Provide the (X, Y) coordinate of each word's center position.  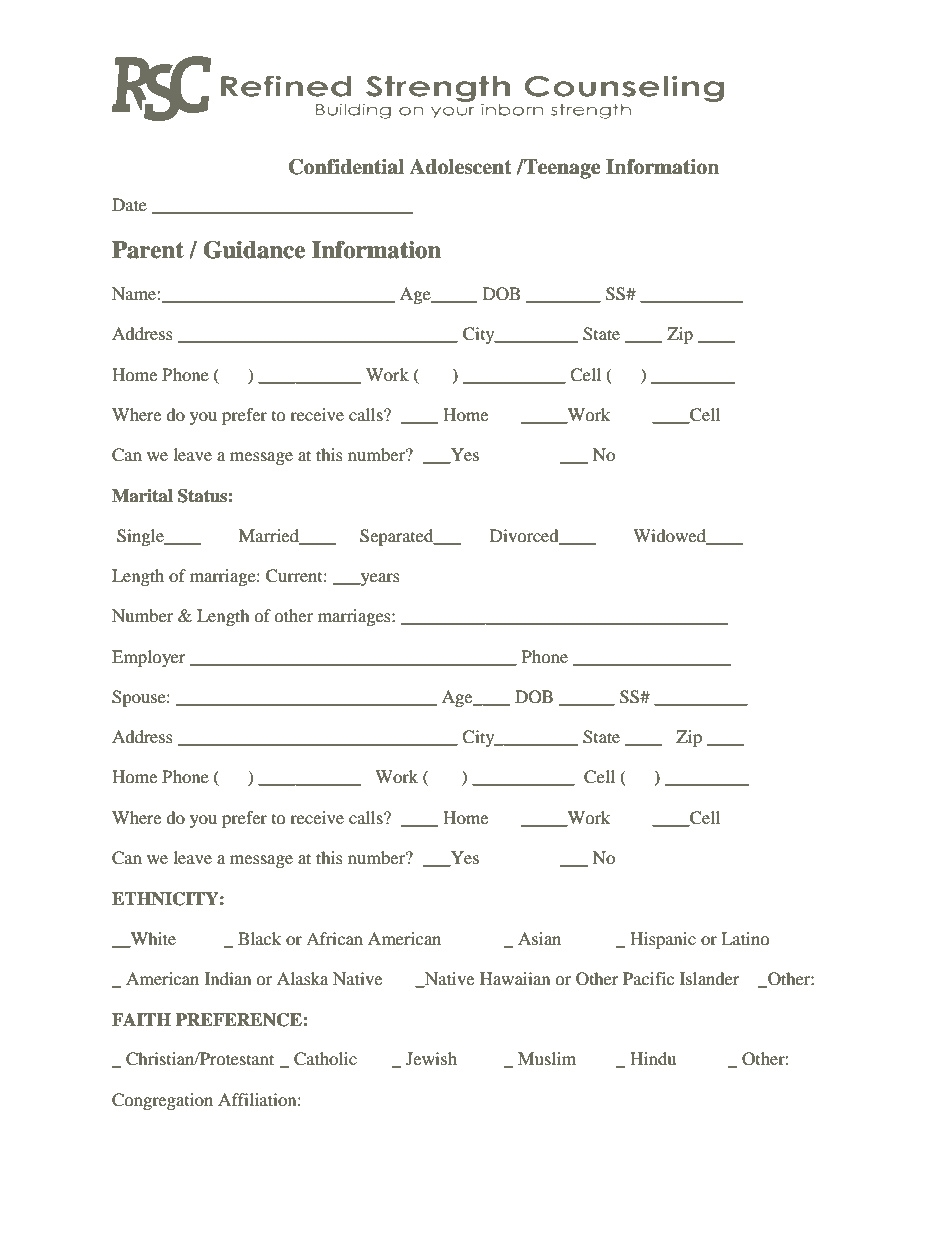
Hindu (653, 1058)
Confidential (346, 167)
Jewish (431, 1058)
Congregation (162, 1101)
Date (129, 204)
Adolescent (460, 167)
